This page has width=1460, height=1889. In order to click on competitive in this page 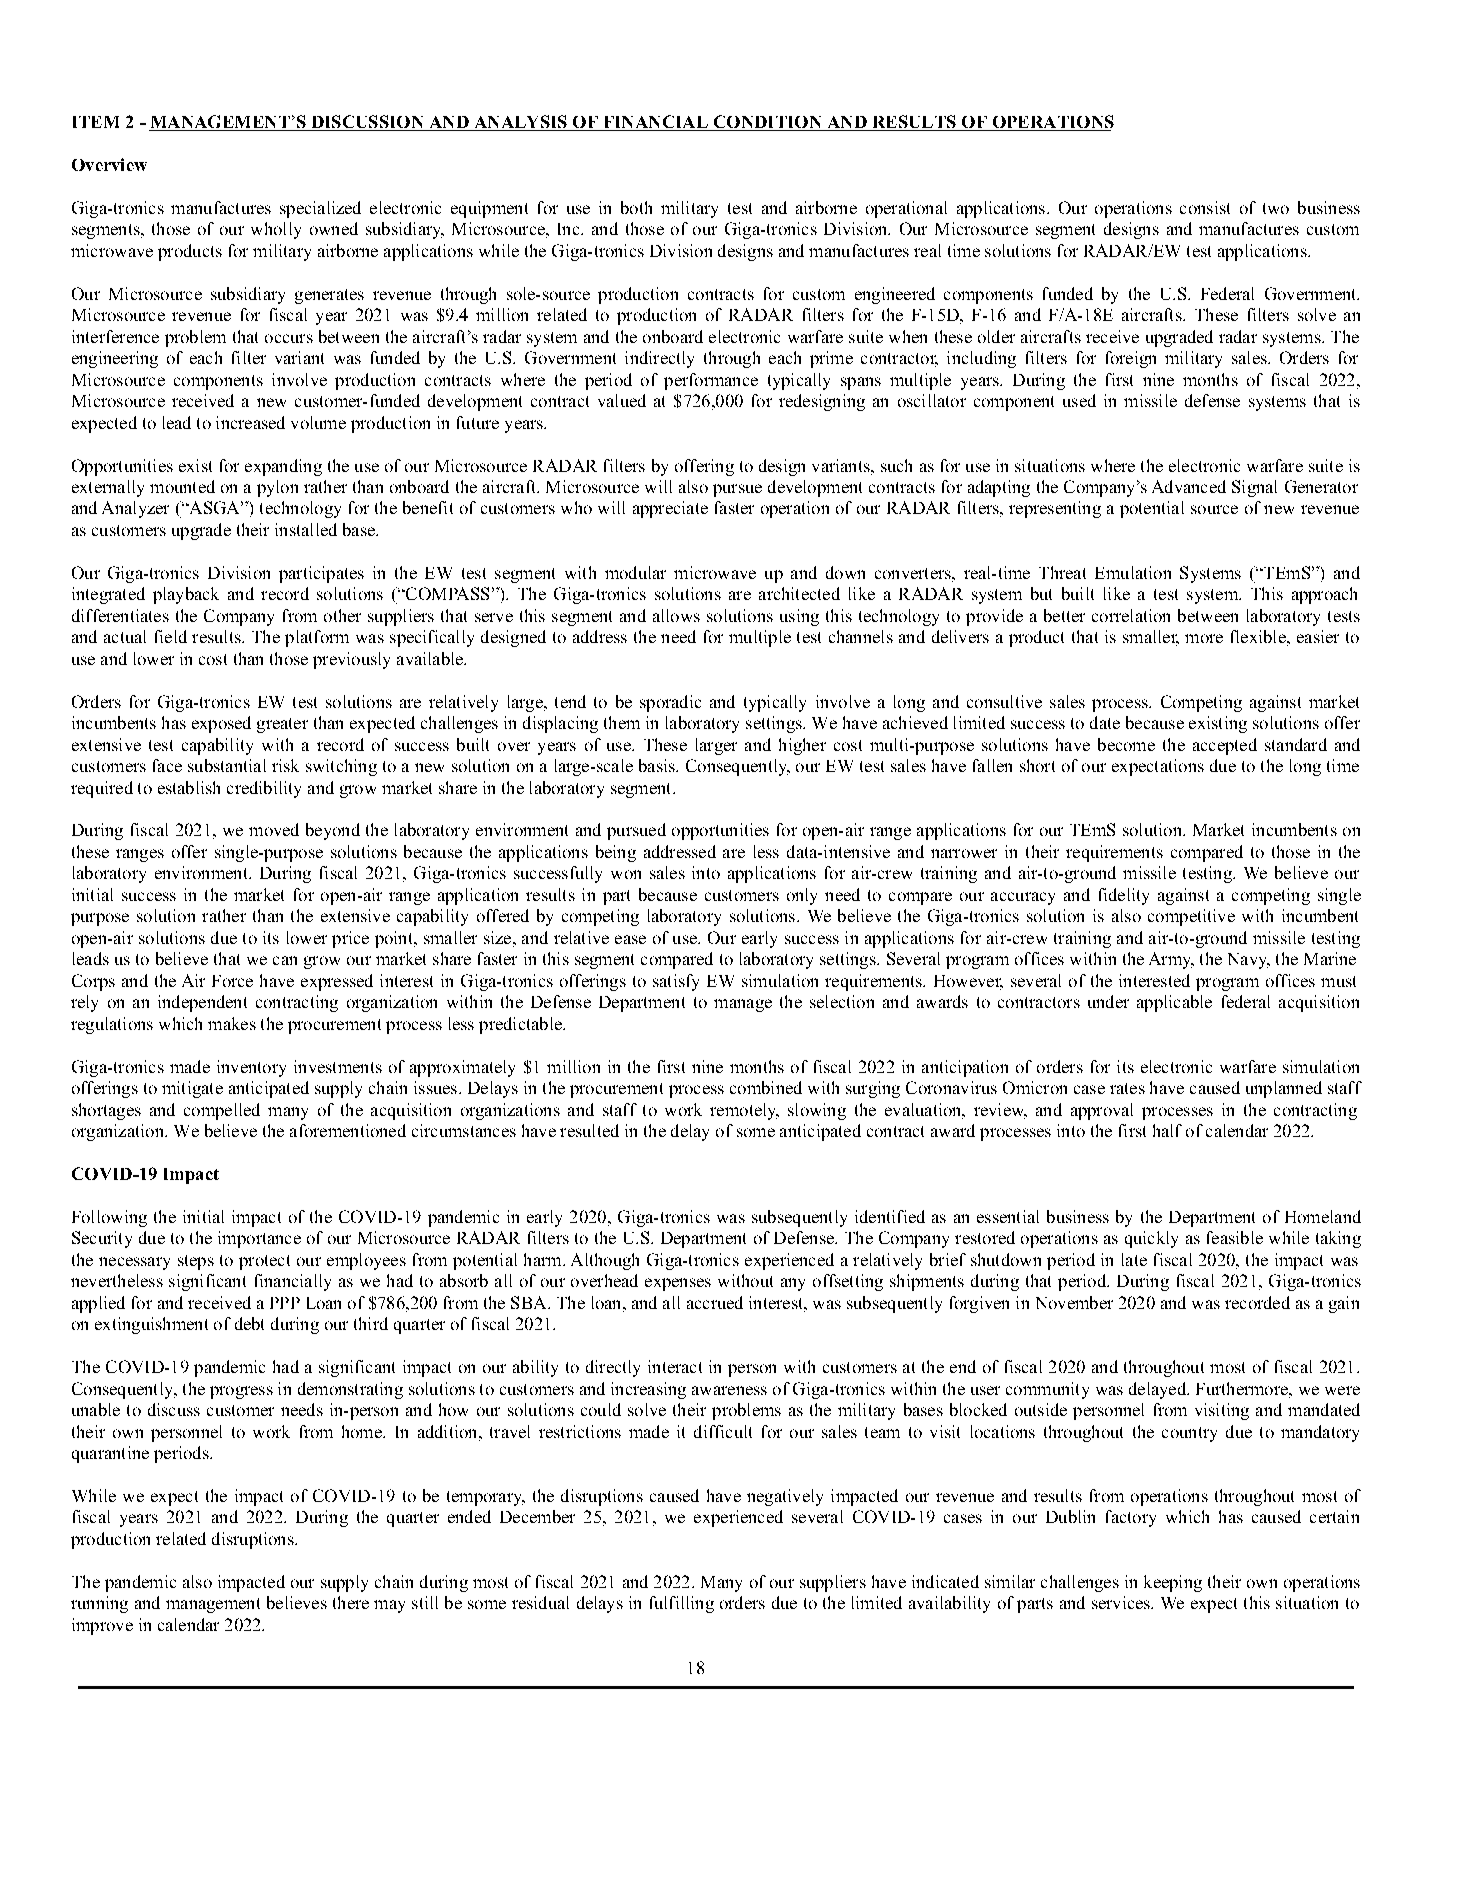, I will do `click(1191, 917)`.
